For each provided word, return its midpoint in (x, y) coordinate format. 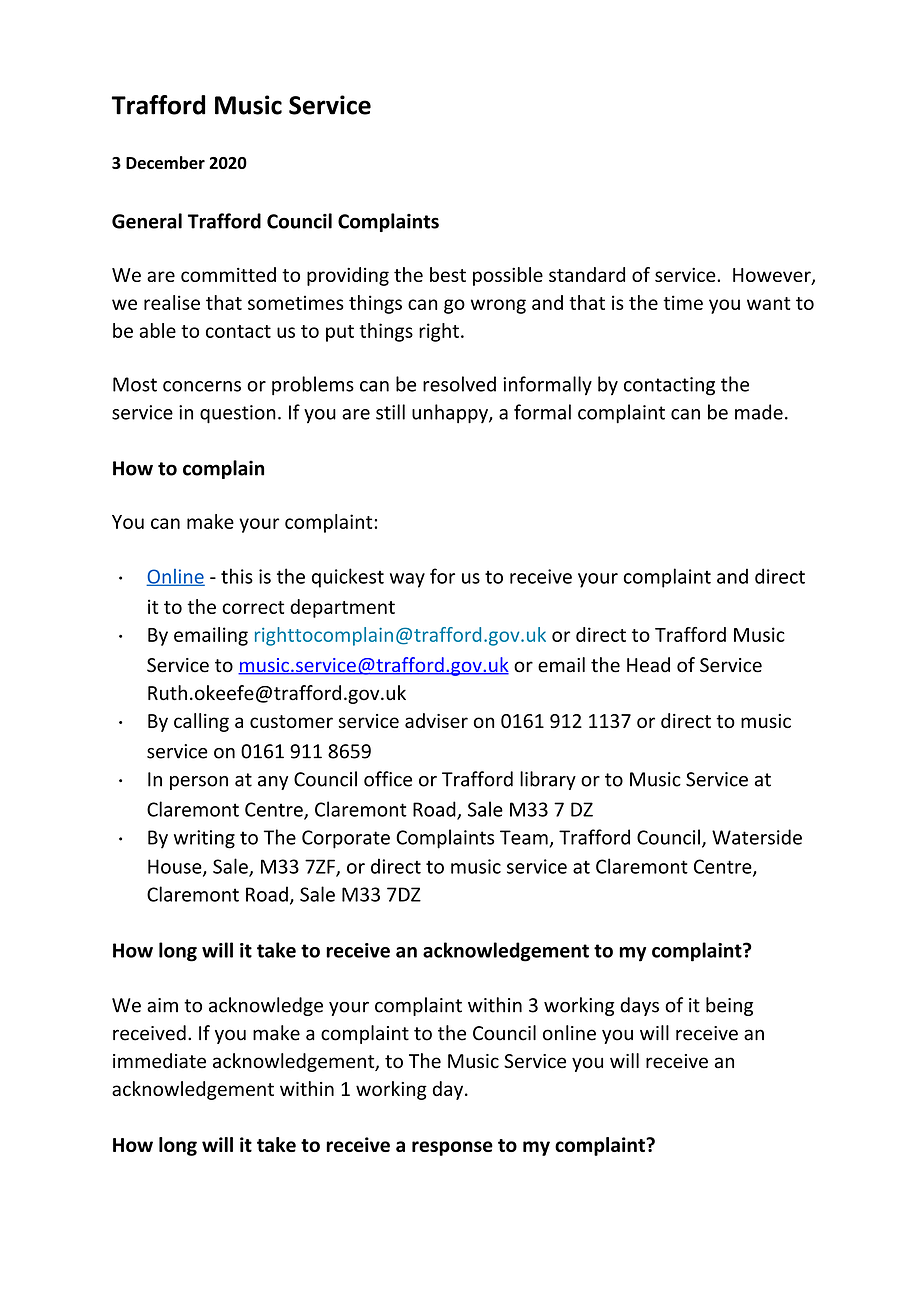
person (199, 783)
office (388, 779)
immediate (159, 1061)
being (729, 1006)
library (548, 780)
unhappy (451, 414)
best (448, 274)
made (759, 412)
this (237, 576)
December (165, 162)
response (452, 1148)
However (773, 276)
